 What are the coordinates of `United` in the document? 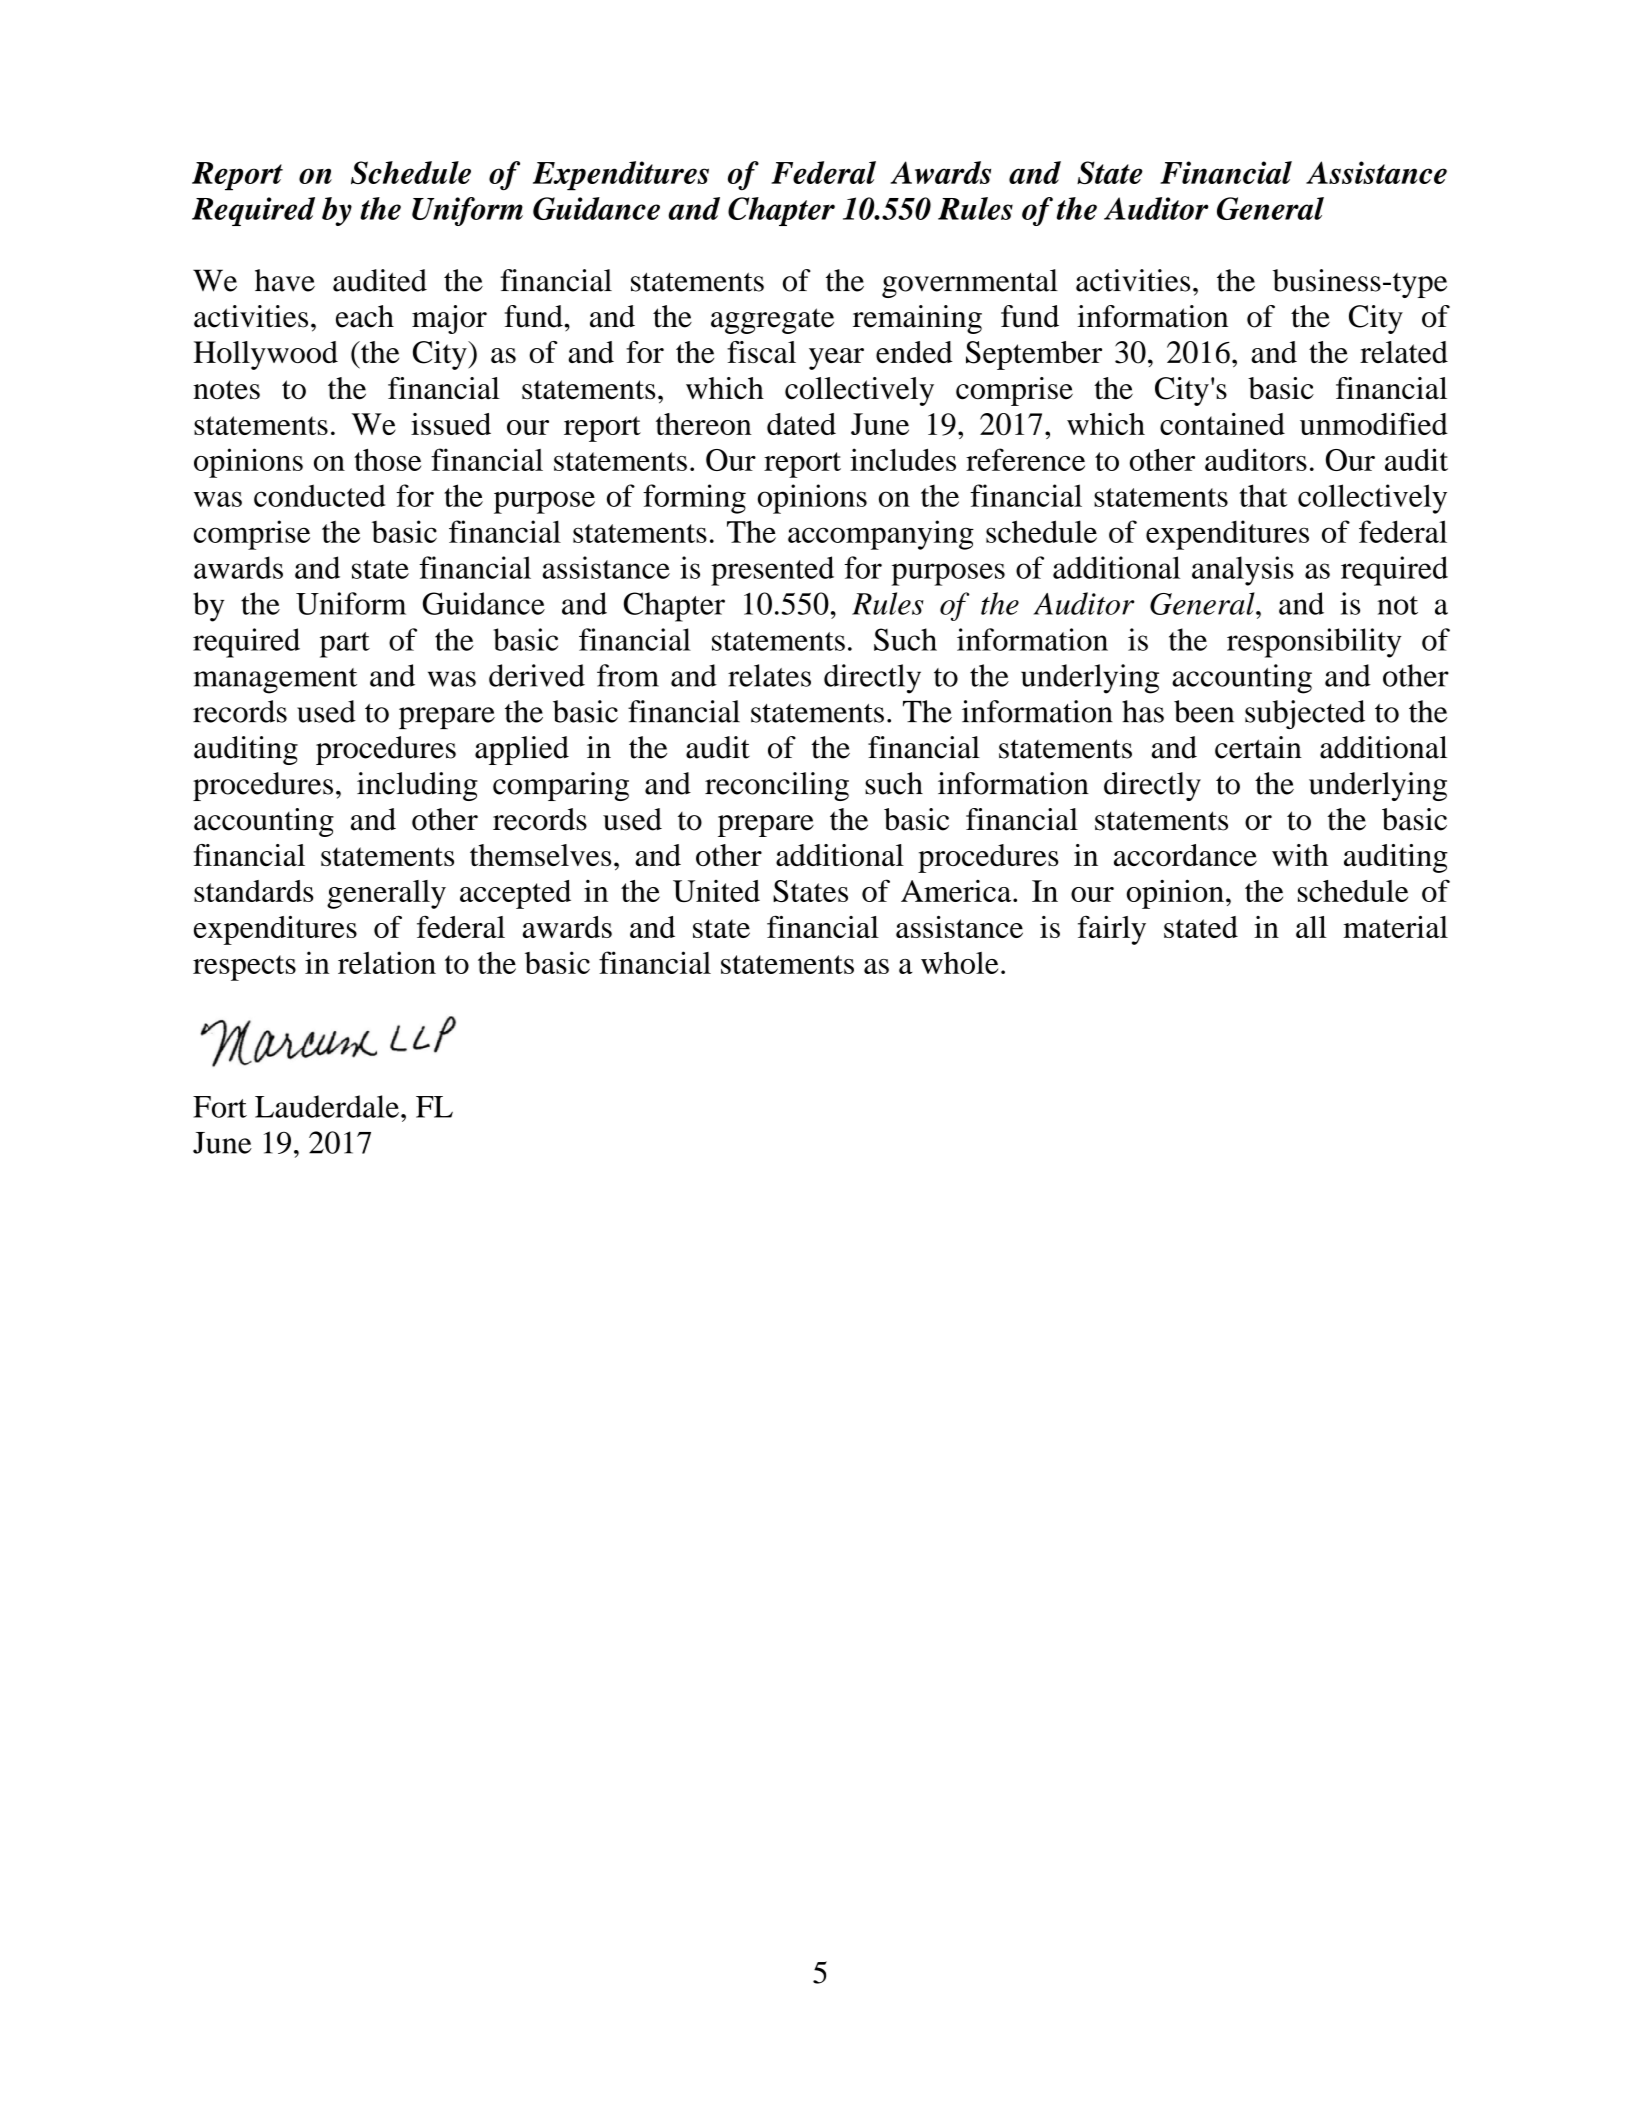 It's located at (716, 891).
